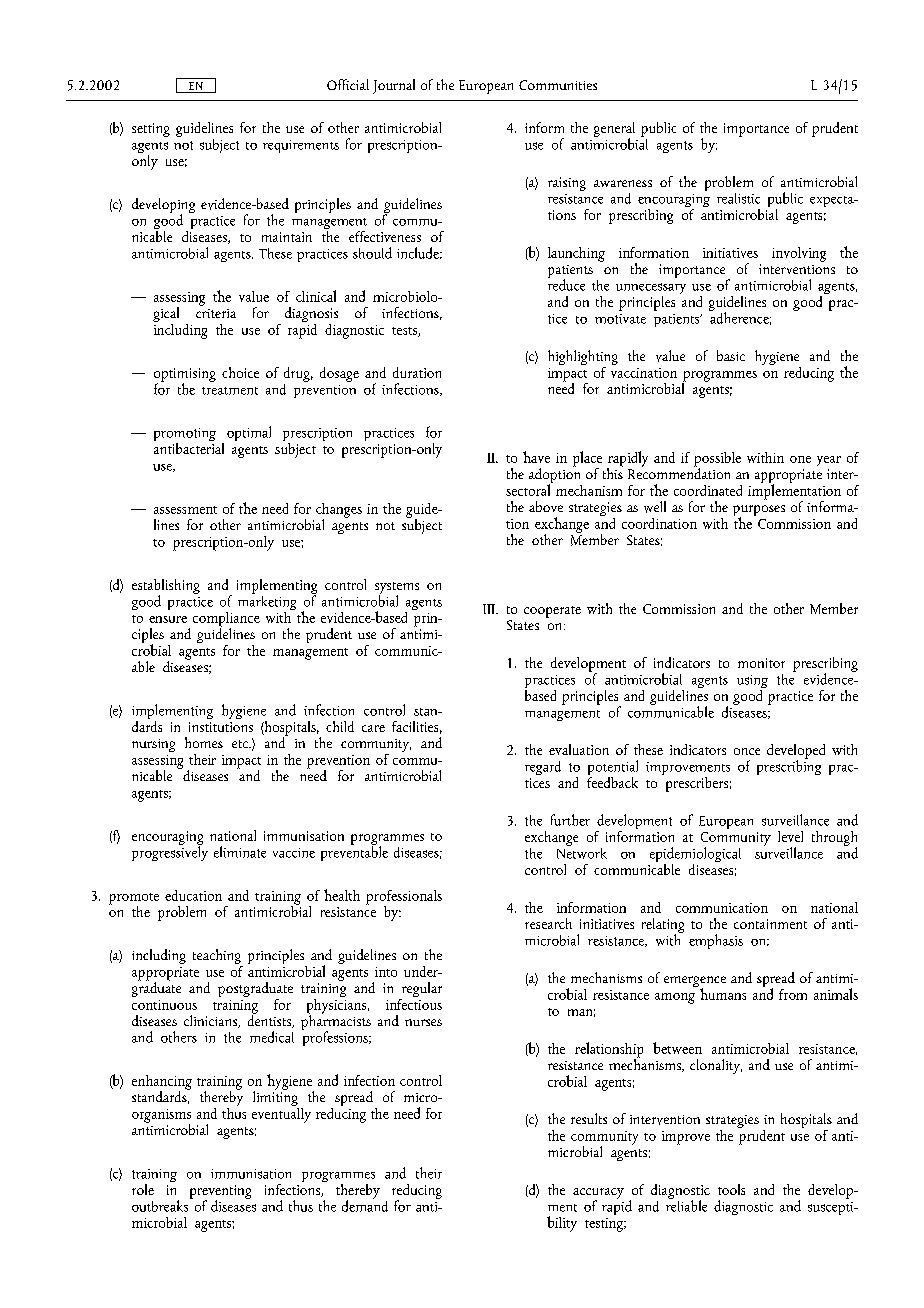  What do you see at coordinates (490, 609) in the screenshot?
I see `III` at bounding box center [490, 609].
